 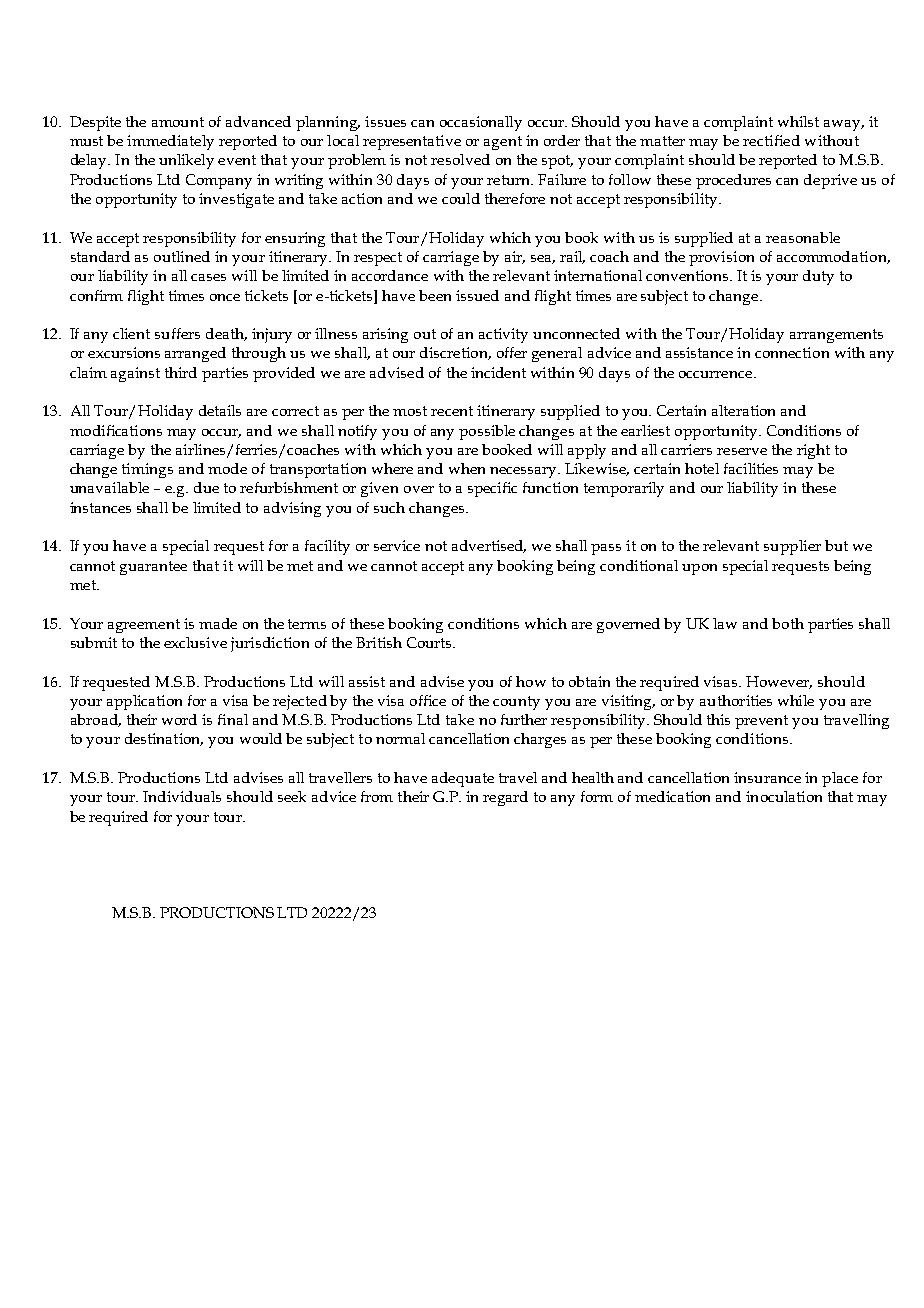 I want to click on resolved, so click(x=460, y=159).
